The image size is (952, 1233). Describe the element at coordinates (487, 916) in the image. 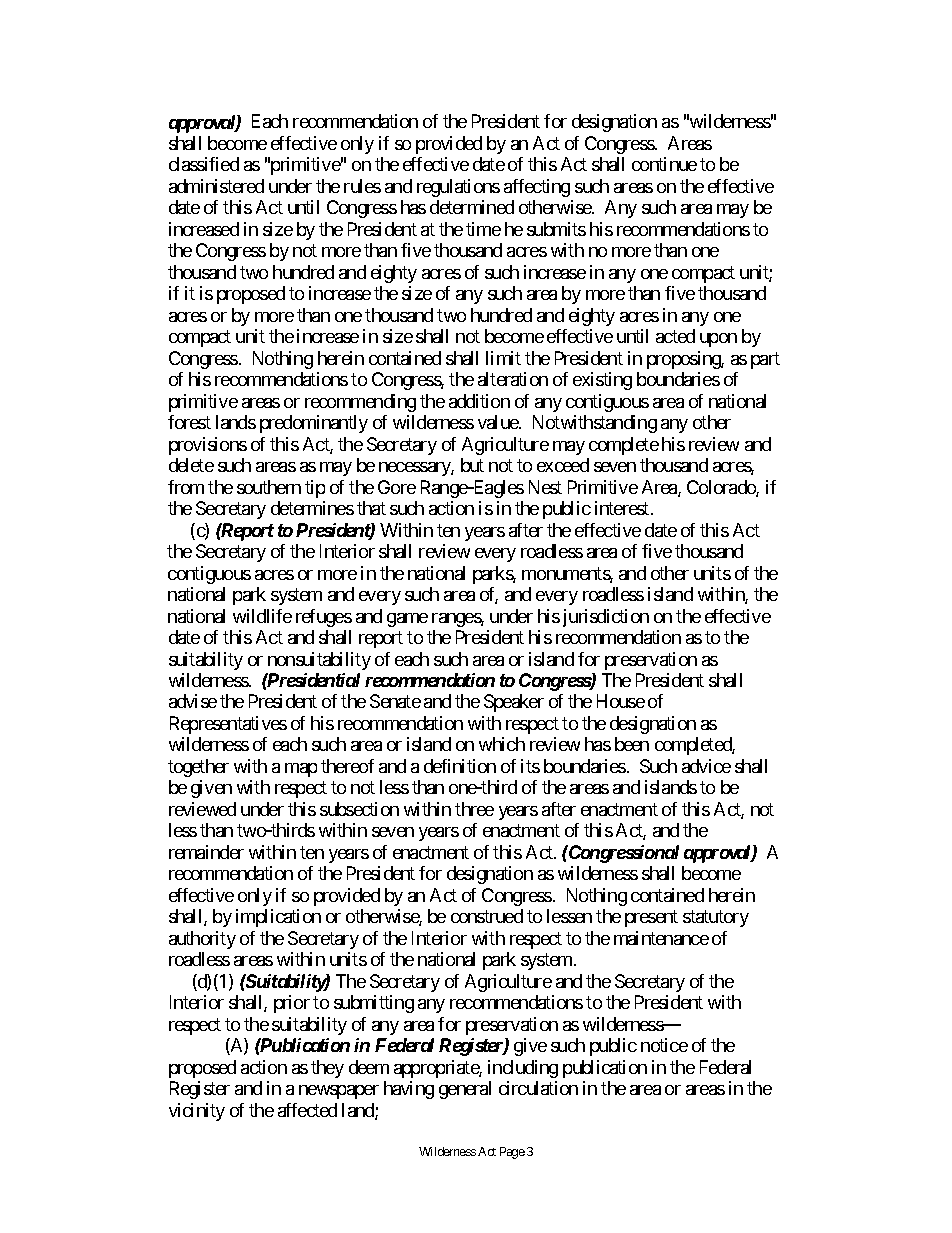

I see `construed` at that location.
